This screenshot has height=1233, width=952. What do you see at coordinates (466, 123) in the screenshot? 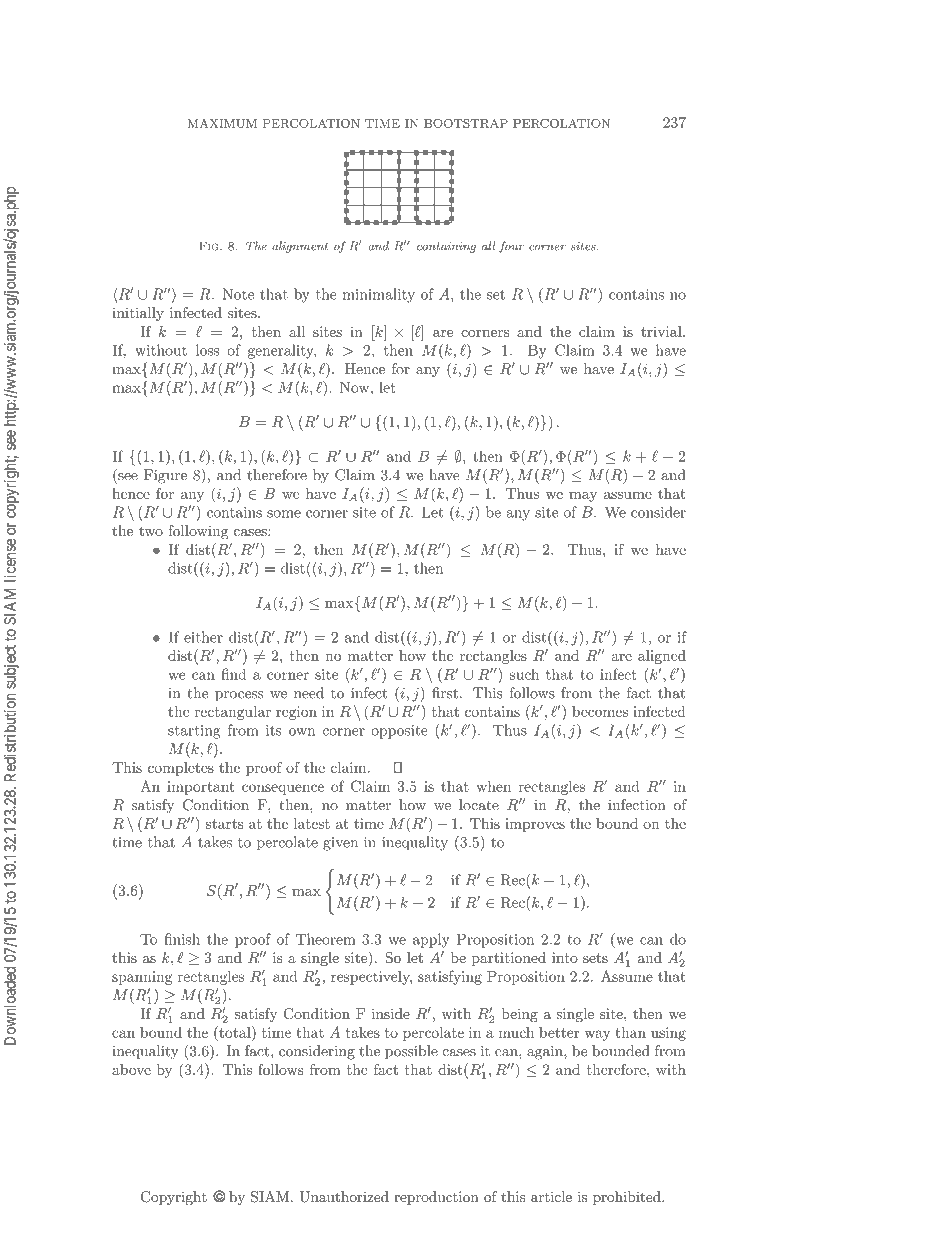
I see `BOOTSTRAP` at bounding box center [466, 123].
